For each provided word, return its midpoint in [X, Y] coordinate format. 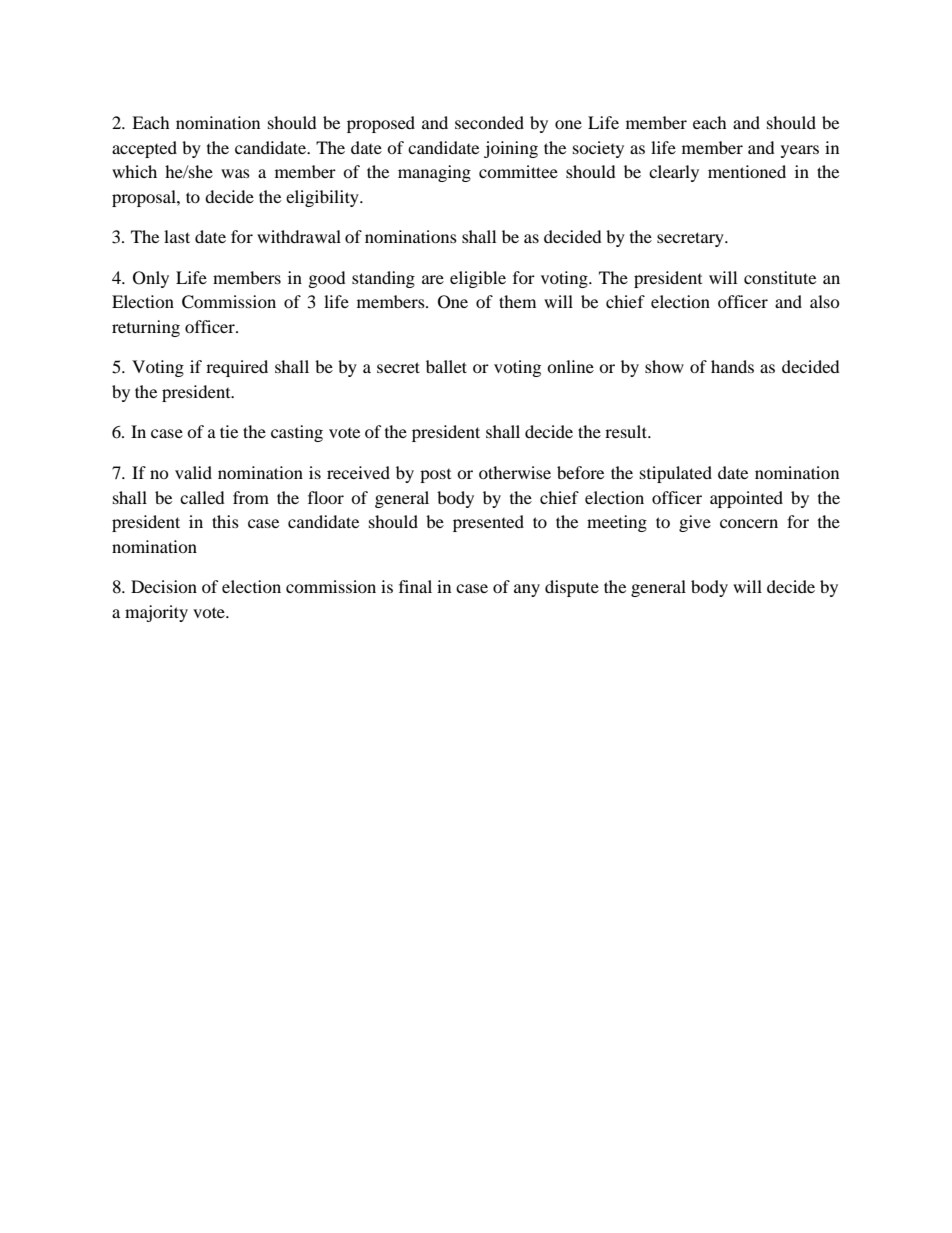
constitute [780, 277]
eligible [478, 279]
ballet [446, 366]
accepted [144, 149]
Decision [164, 586]
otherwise [515, 472]
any [527, 590]
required [237, 368]
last [177, 236]
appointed [746, 499]
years [800, 151]
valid [193, 472]
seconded [489, 122]
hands [732, 366]
